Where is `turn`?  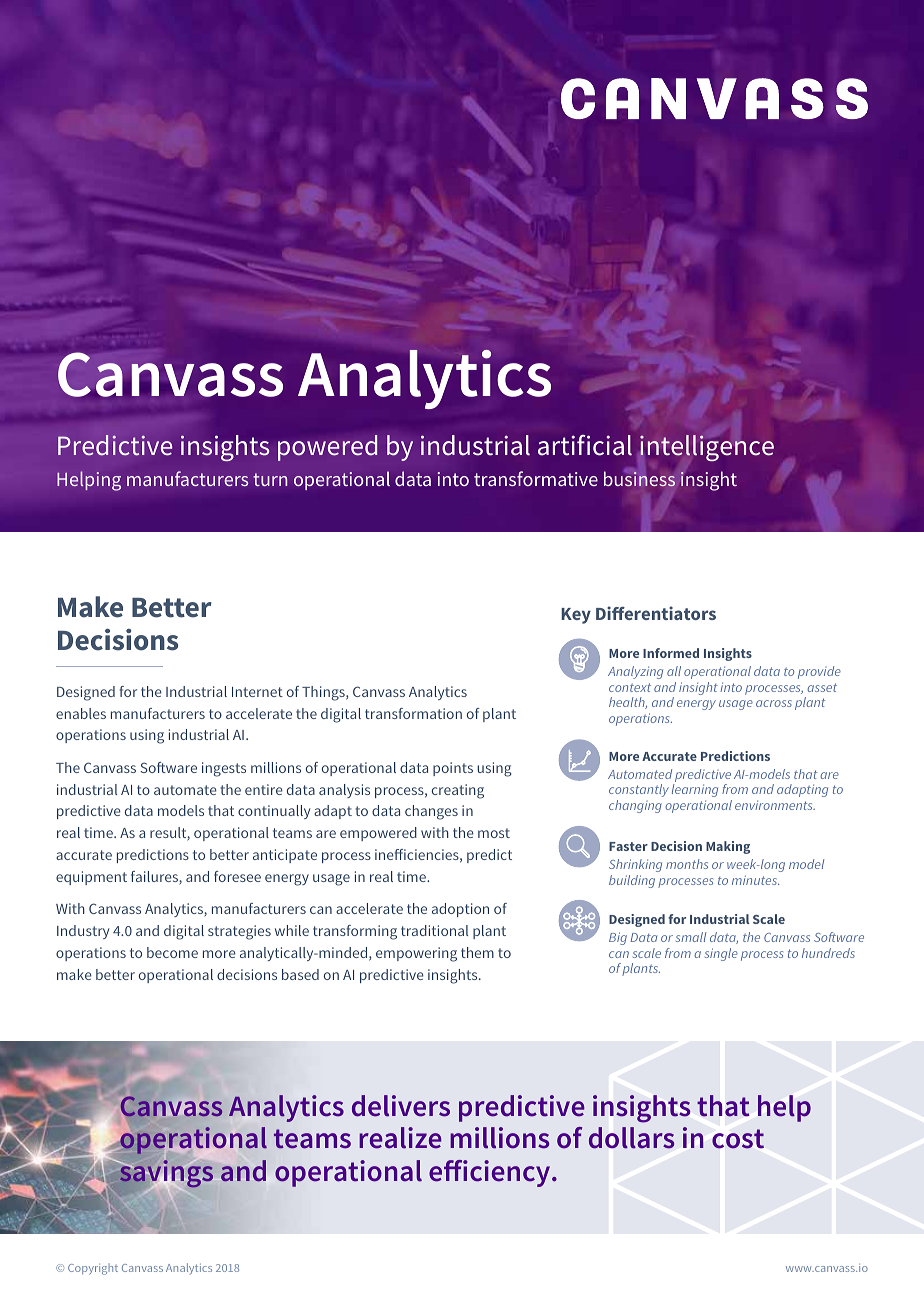
turn is located at coordinates (270, 479).
